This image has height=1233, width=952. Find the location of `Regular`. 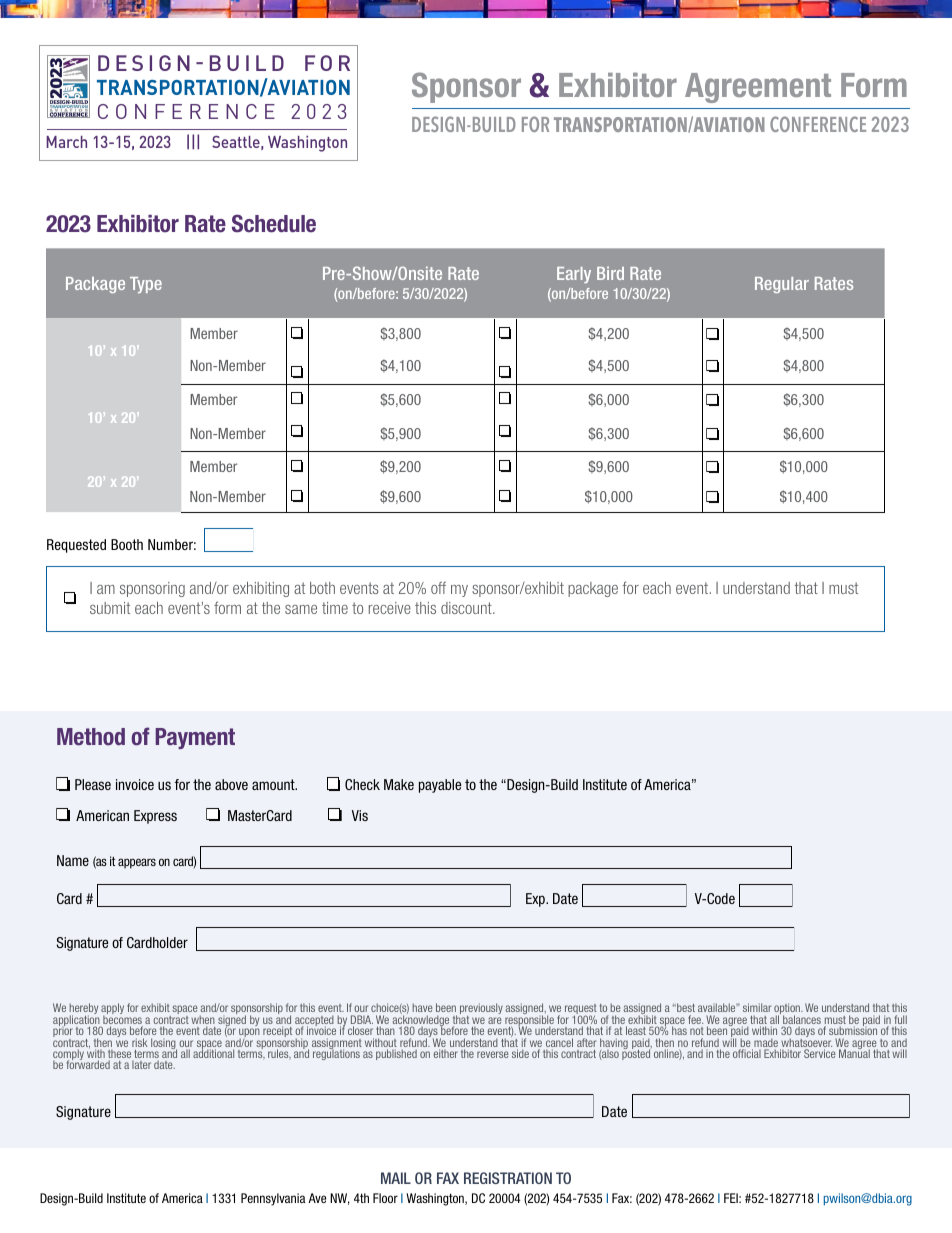

Regular is located at coordinates (782, 285).
